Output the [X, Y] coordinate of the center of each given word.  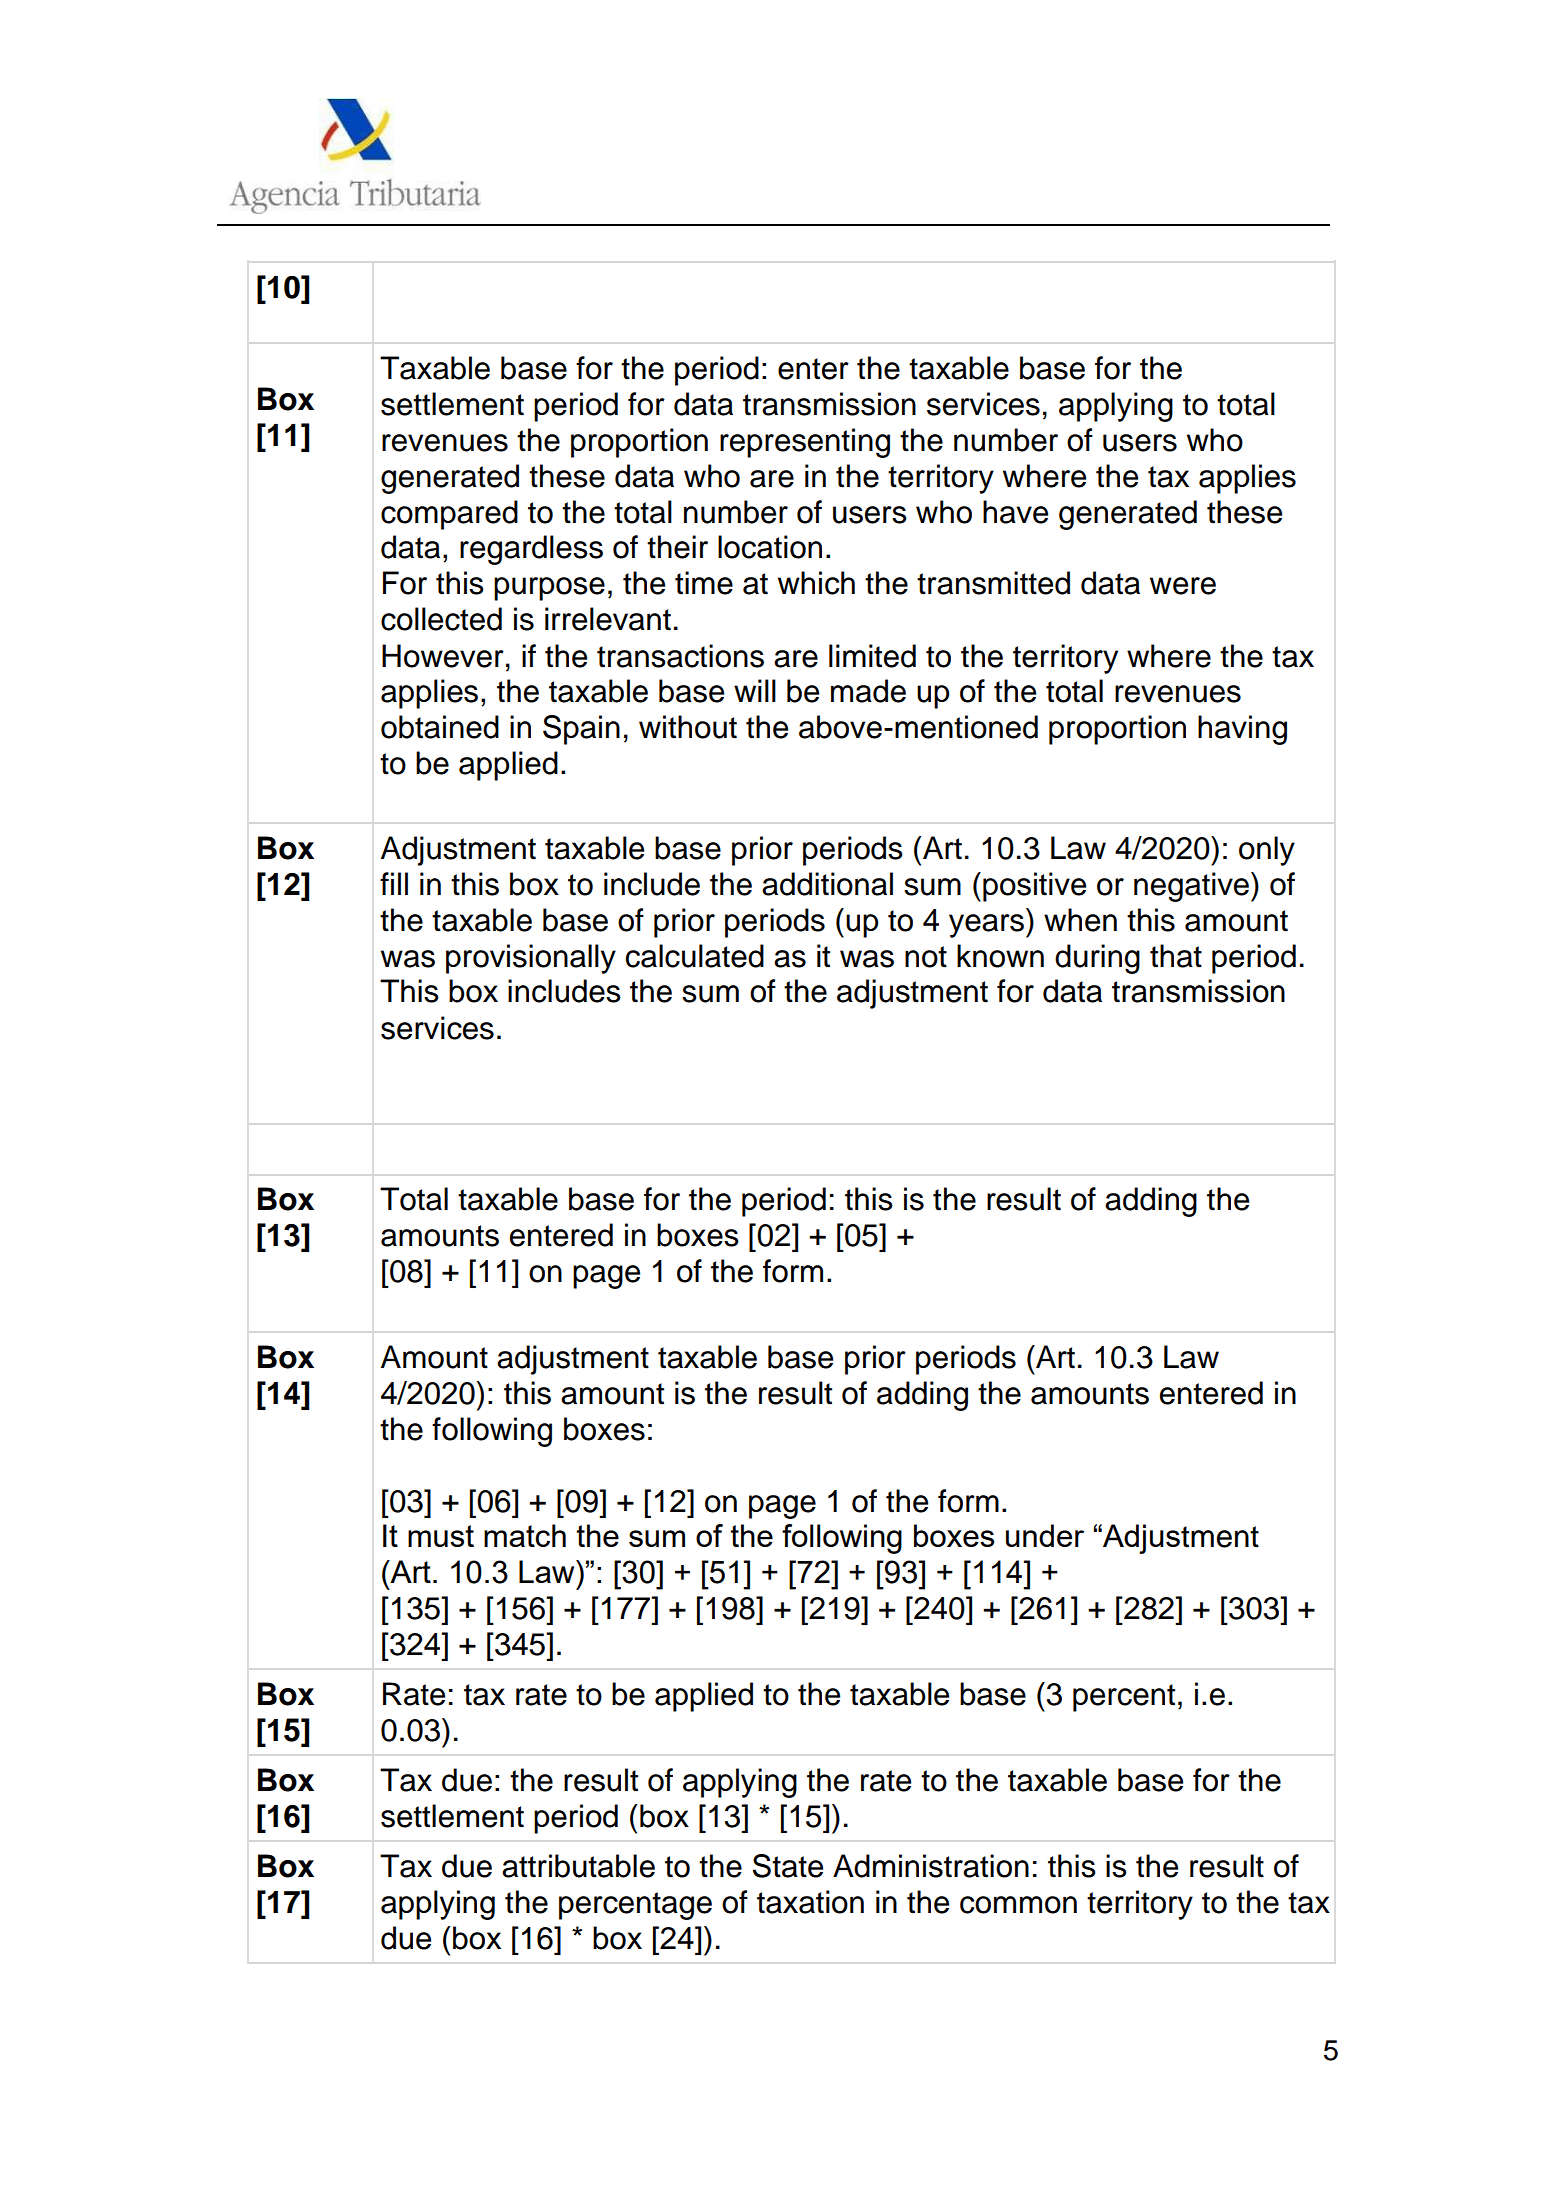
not [926, 957]
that [1176, 956]
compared [449, 515]
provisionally [531, 959]
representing [805, 443]
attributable [578, 1866]
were [1183, 586]
